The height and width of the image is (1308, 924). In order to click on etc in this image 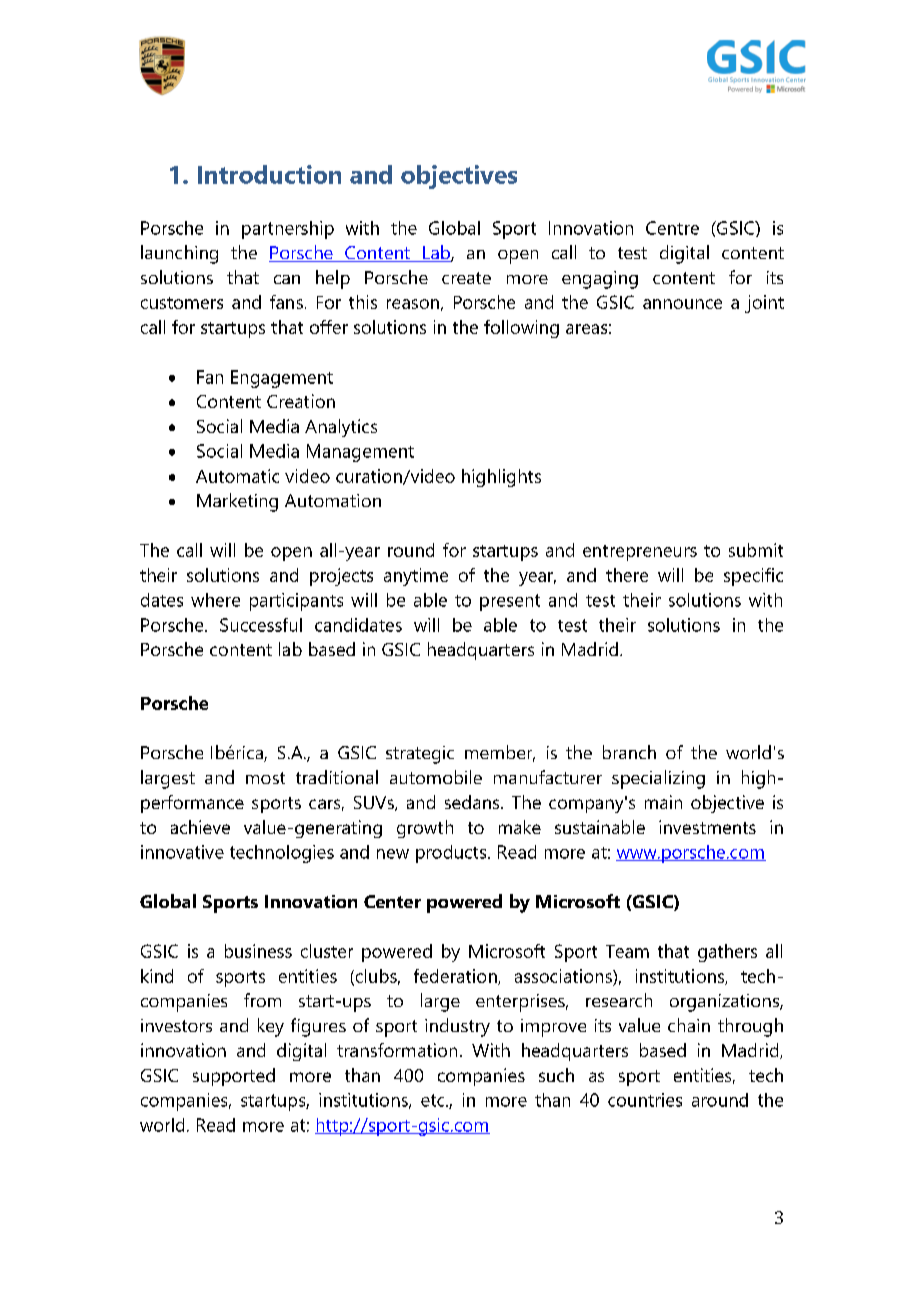, I will do `click(434, 1100)`.
